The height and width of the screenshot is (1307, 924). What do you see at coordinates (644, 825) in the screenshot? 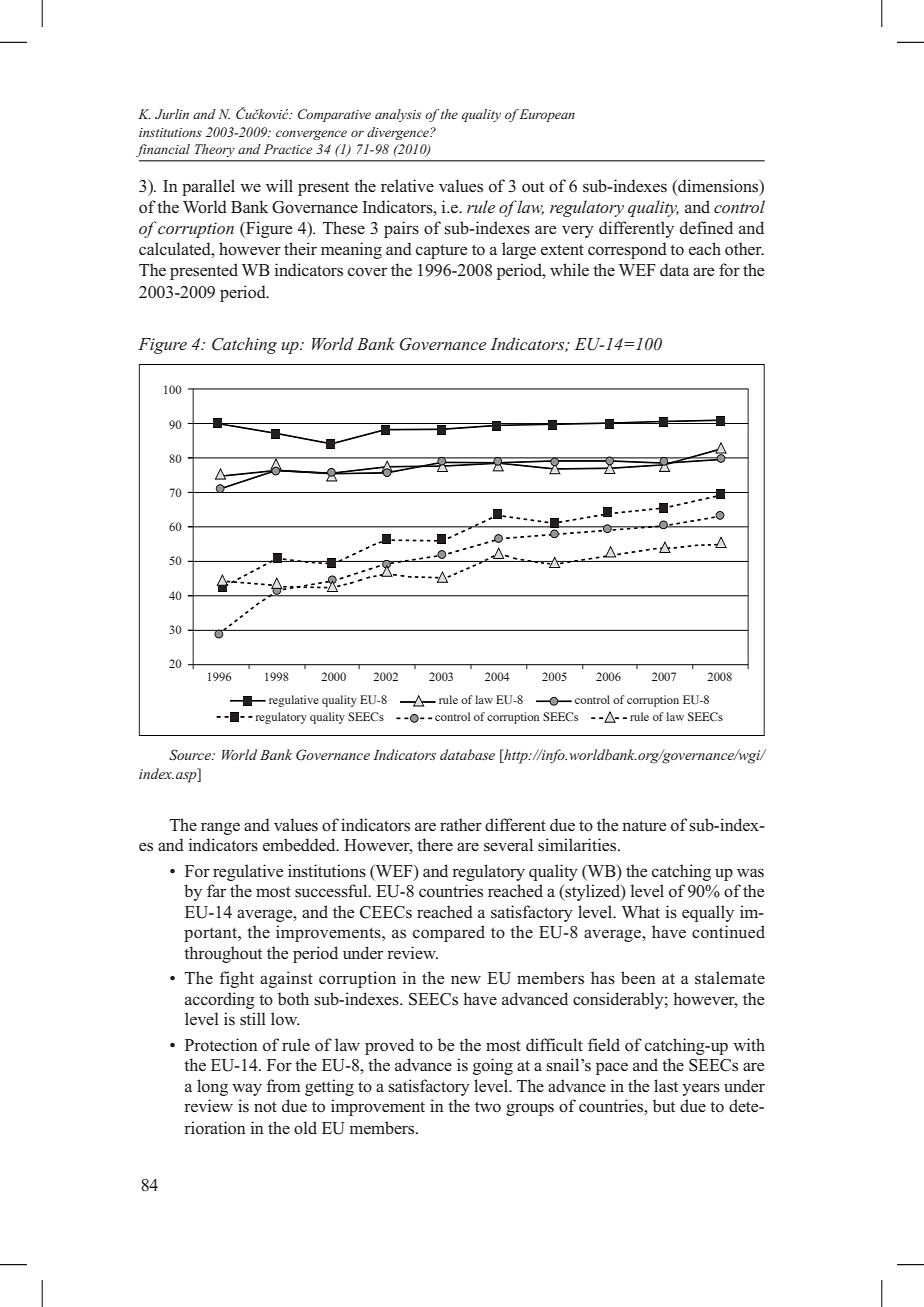
I see `nature` at bounding box center [644, 825].
